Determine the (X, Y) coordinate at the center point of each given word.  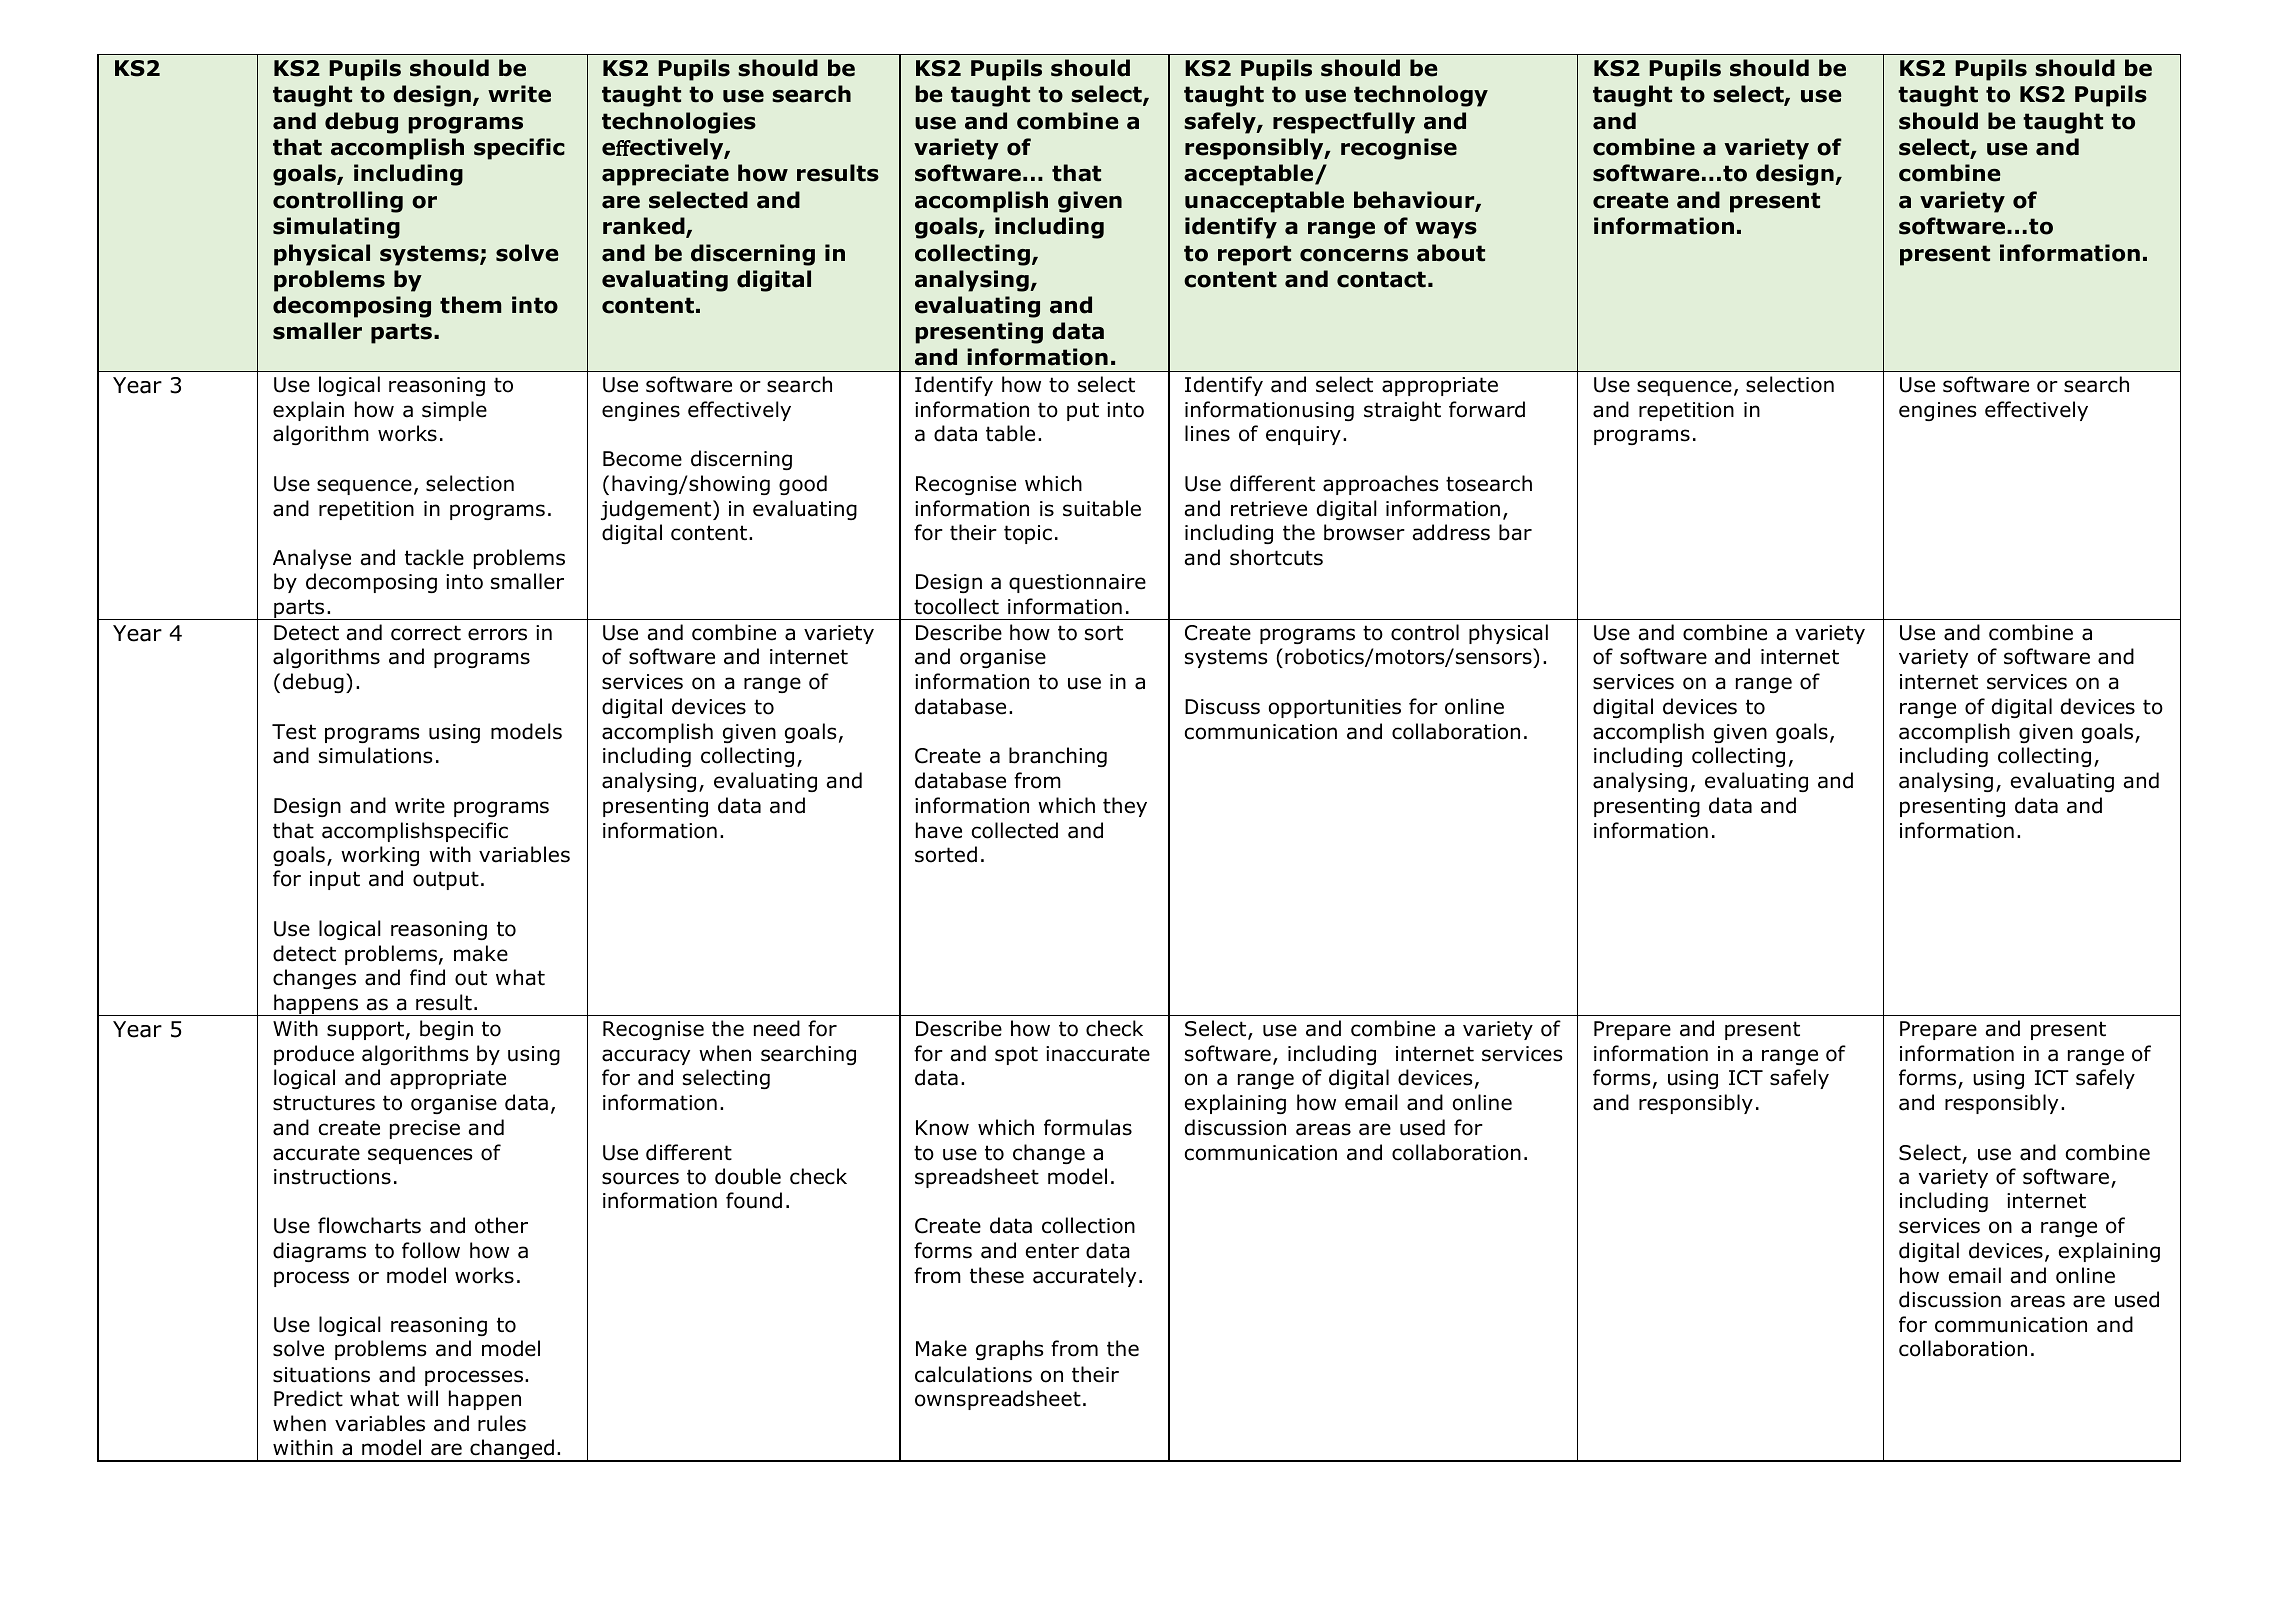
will (422, 1398)
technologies (679, 123)
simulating (336, 228)
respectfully (1344, 123)
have (939, 830)
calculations (973, 1374)
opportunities (1335, 708)
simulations (375, 755)
